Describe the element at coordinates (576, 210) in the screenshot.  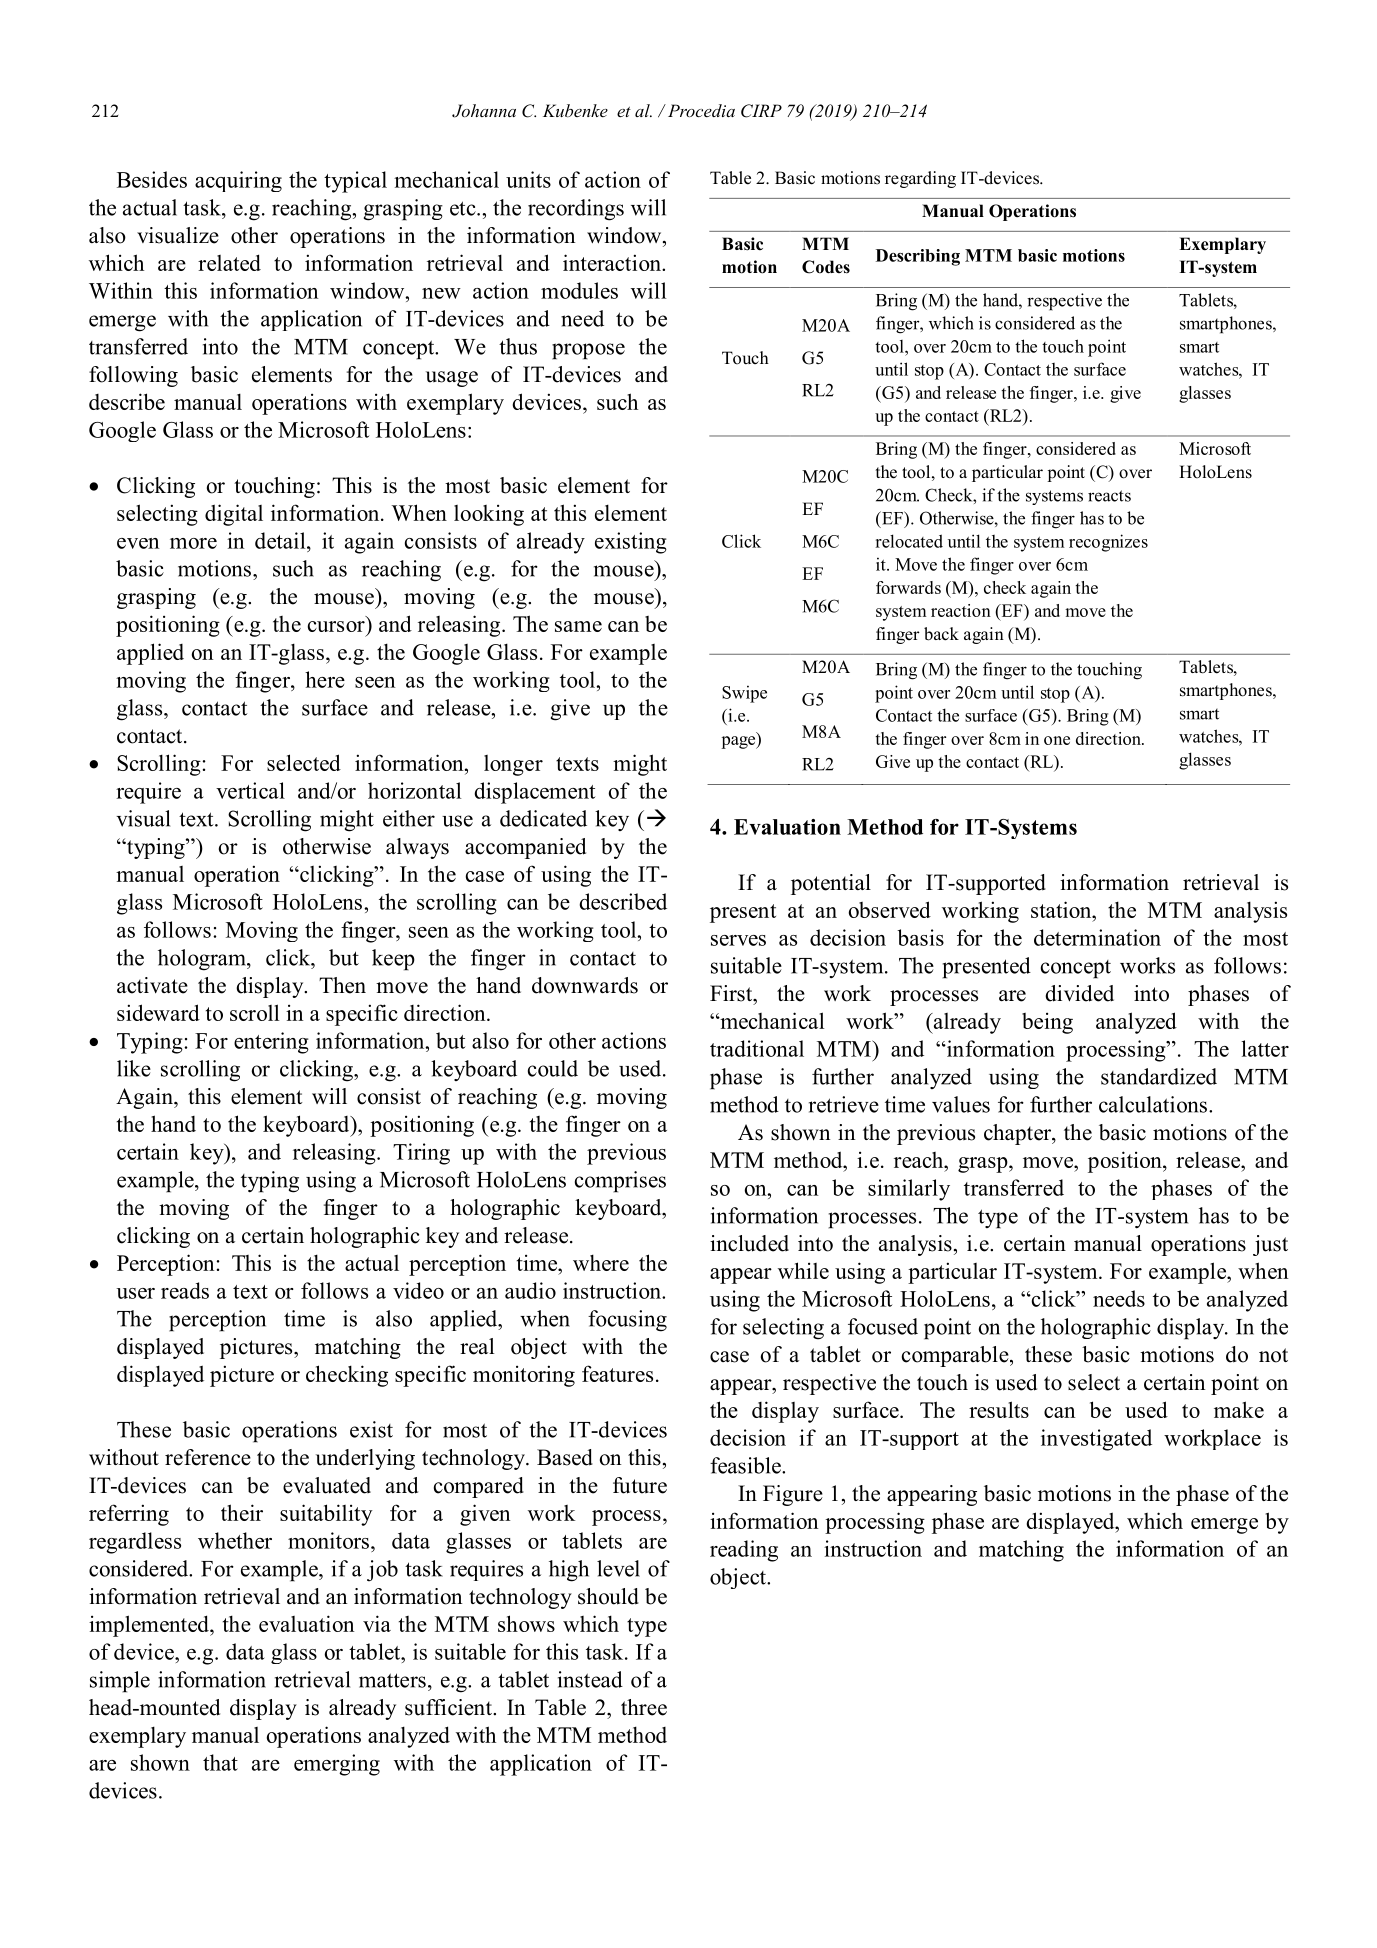
I see `recordings` at that location.
